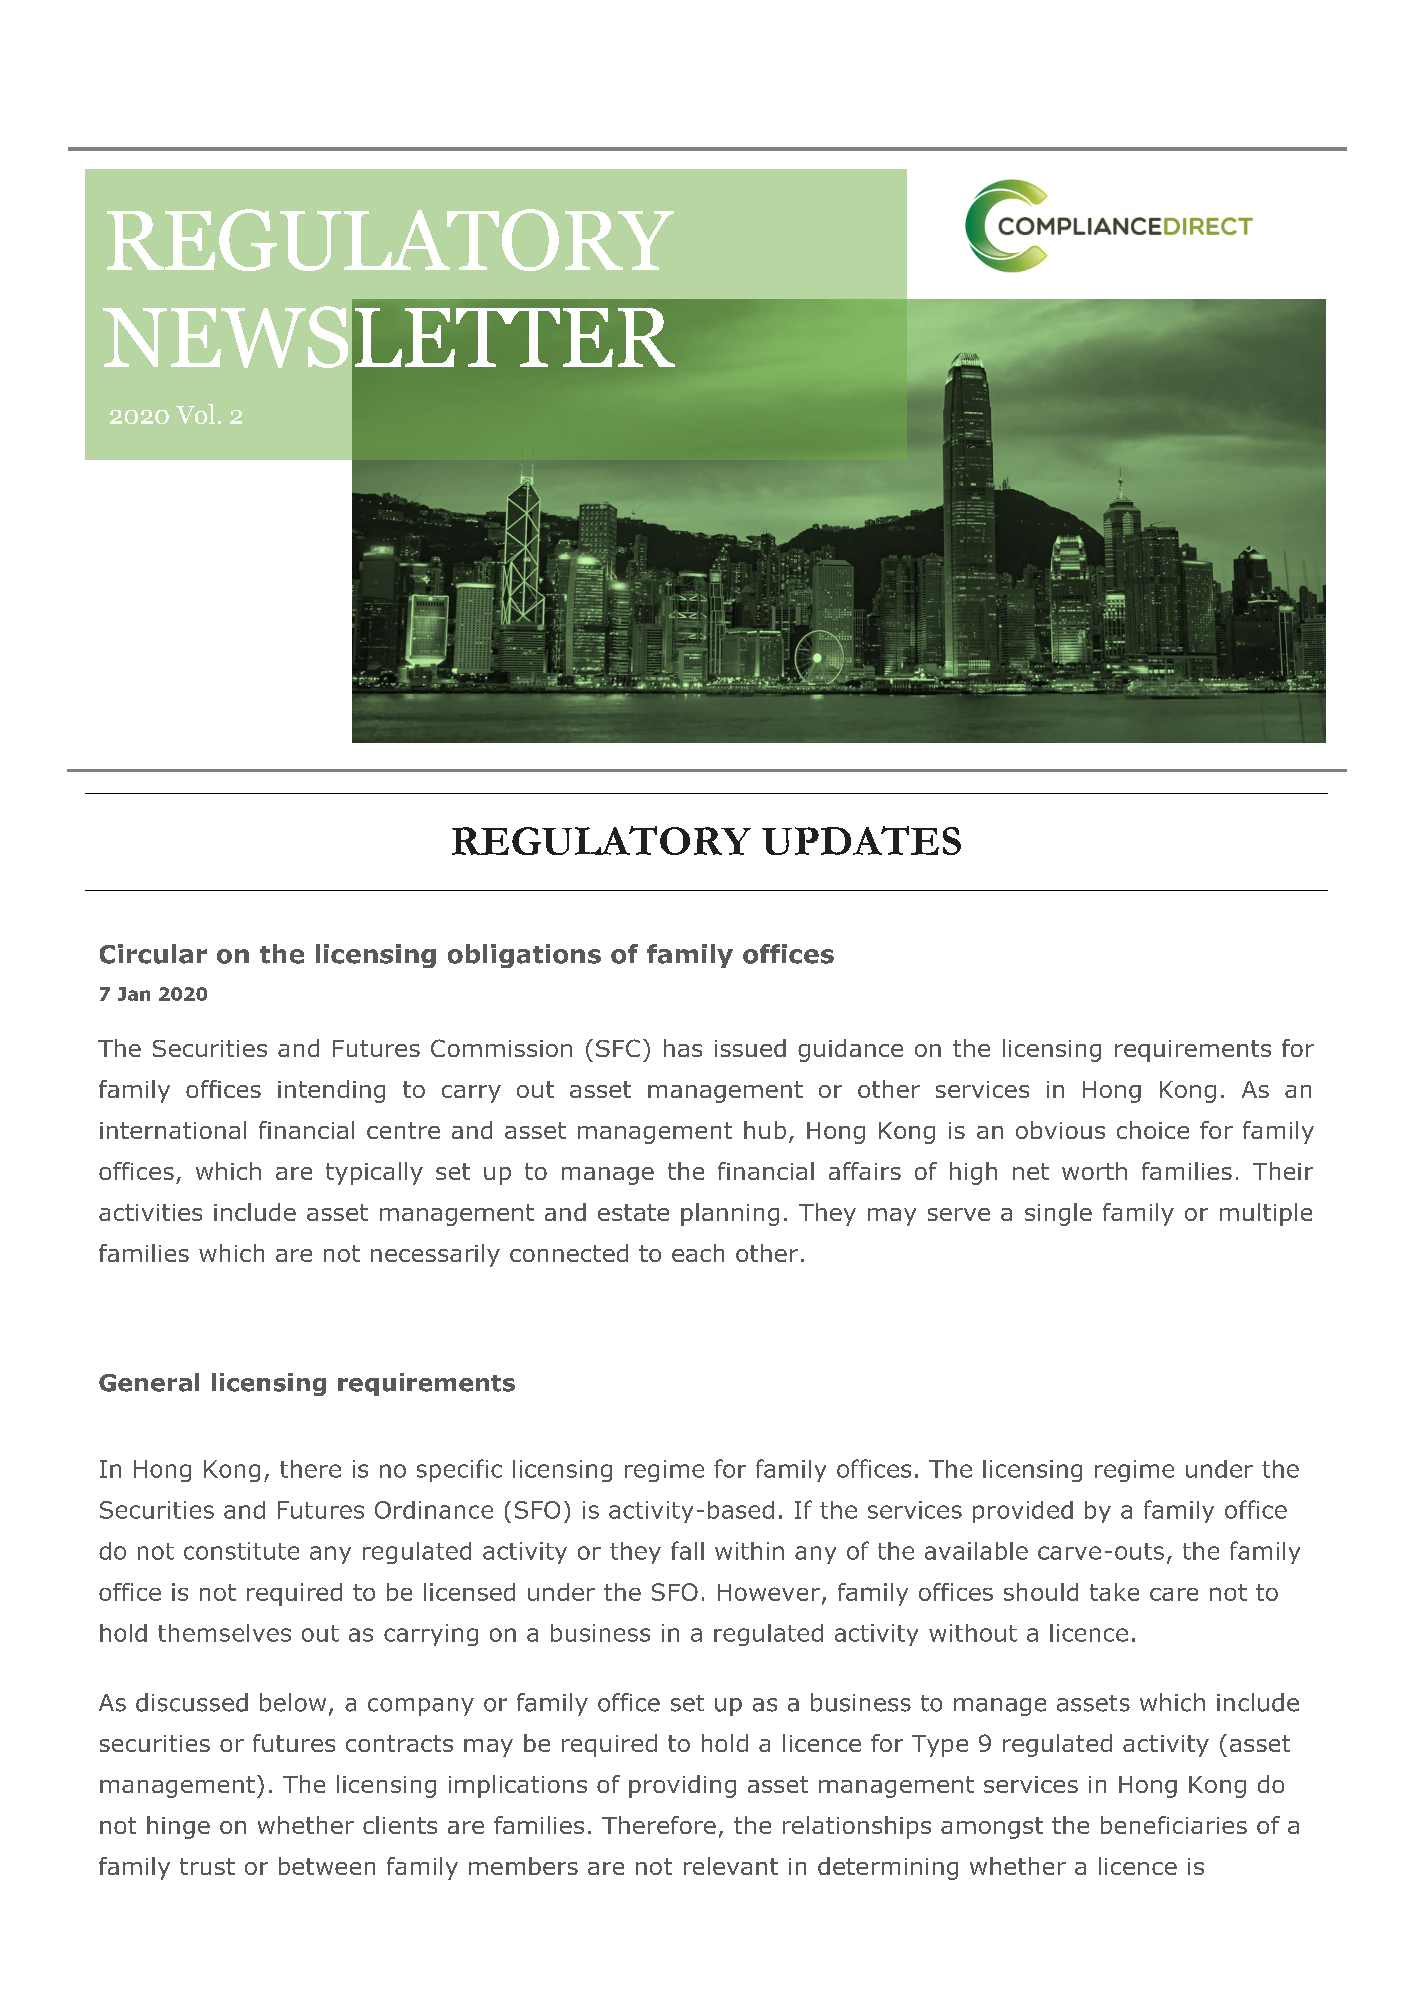 This document has width=1413, height=1998. Describe the element at coordinates (195, 414) in the document. I see `Vol` at that location.
